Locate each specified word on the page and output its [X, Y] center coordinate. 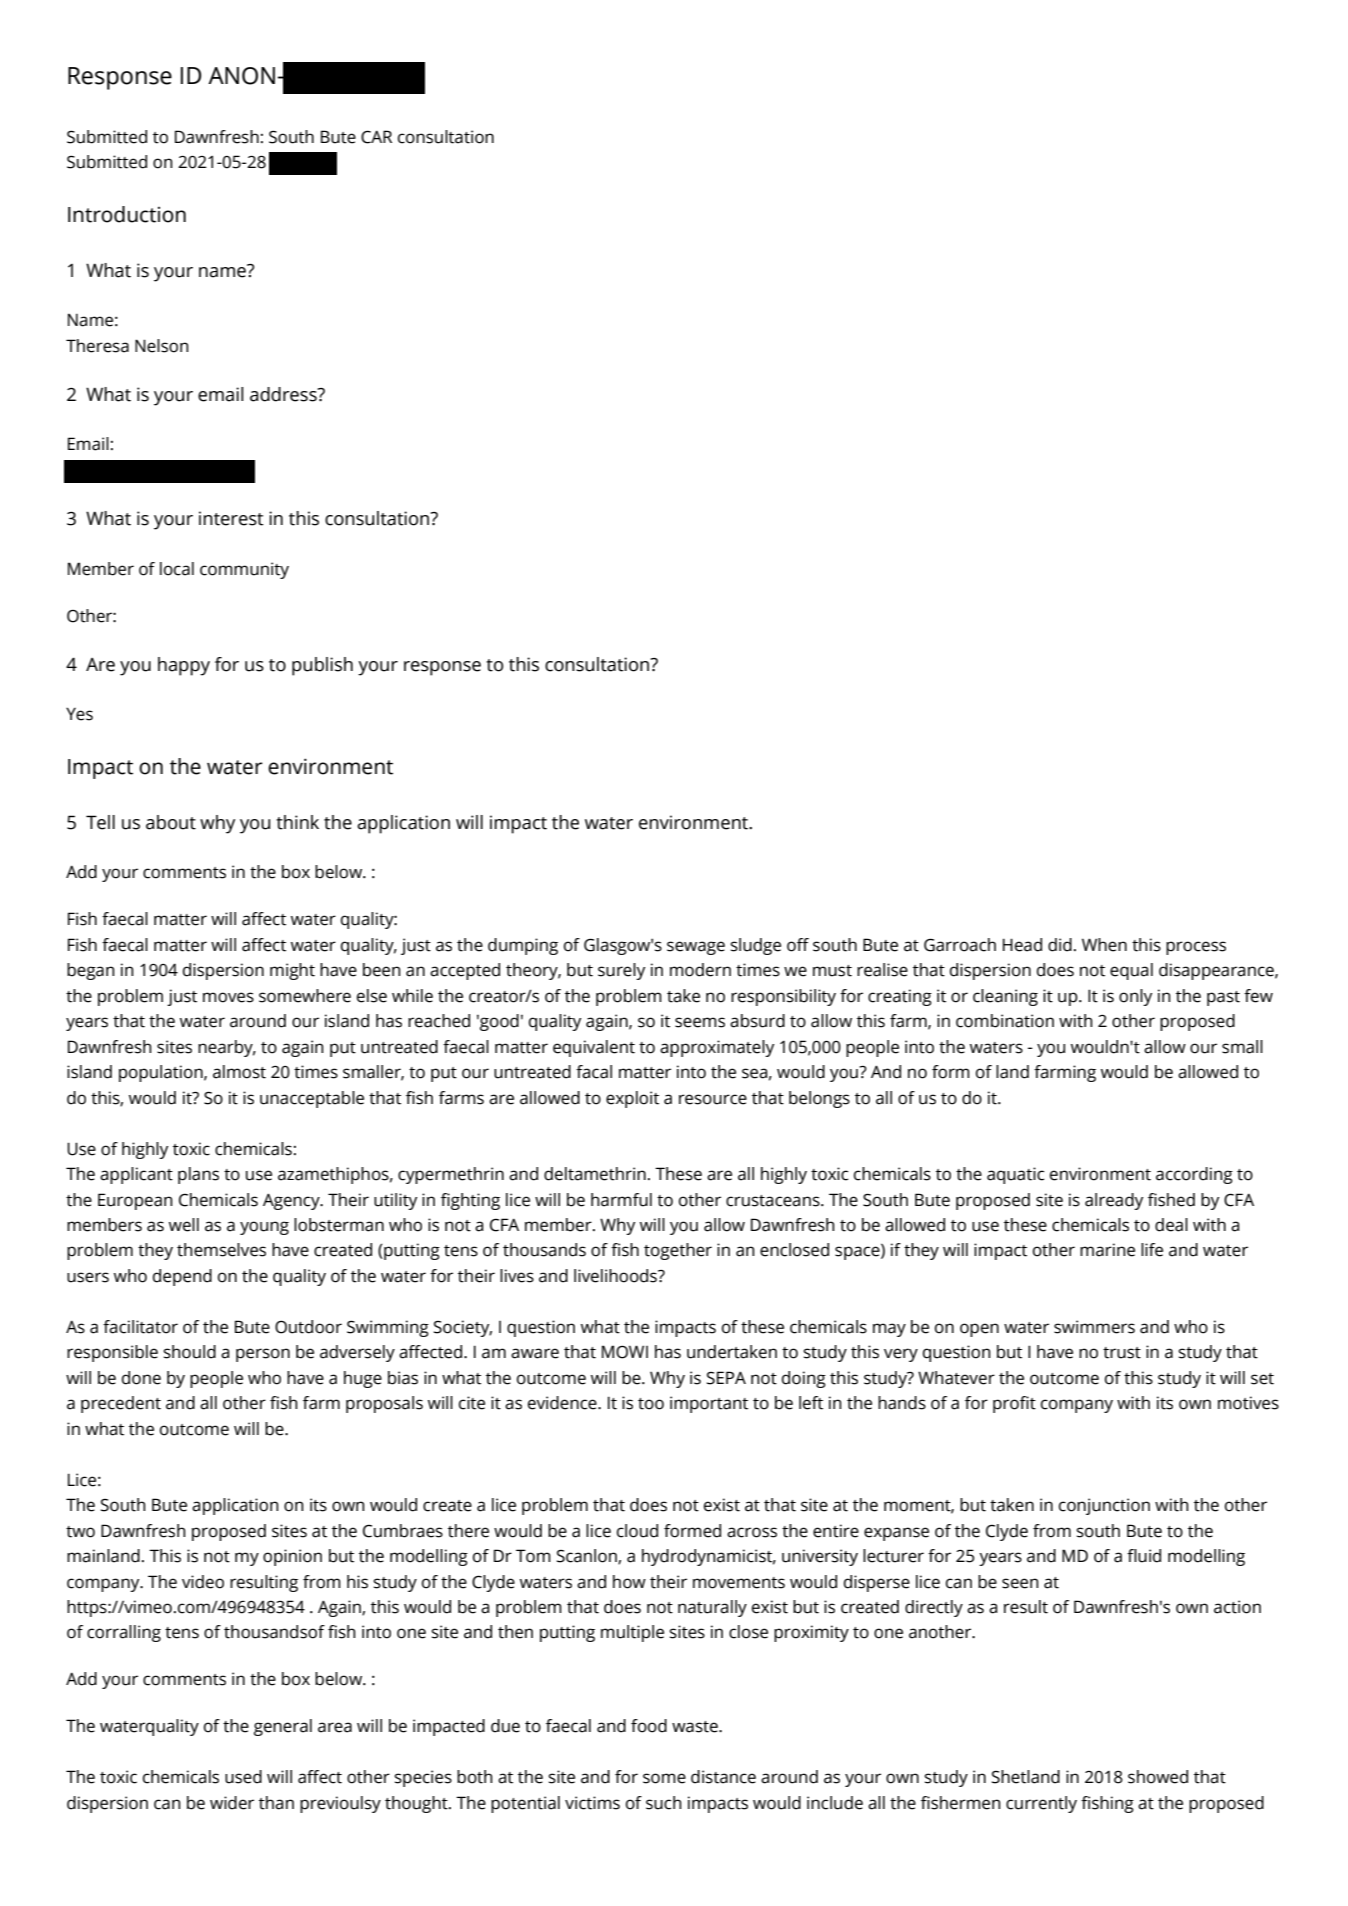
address [284, 394]
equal [1131, 971]
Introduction [127, 214]
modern [700, 970]
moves [228, 997]
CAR [376, 137]
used [243, 1777]
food [649, 1726]
